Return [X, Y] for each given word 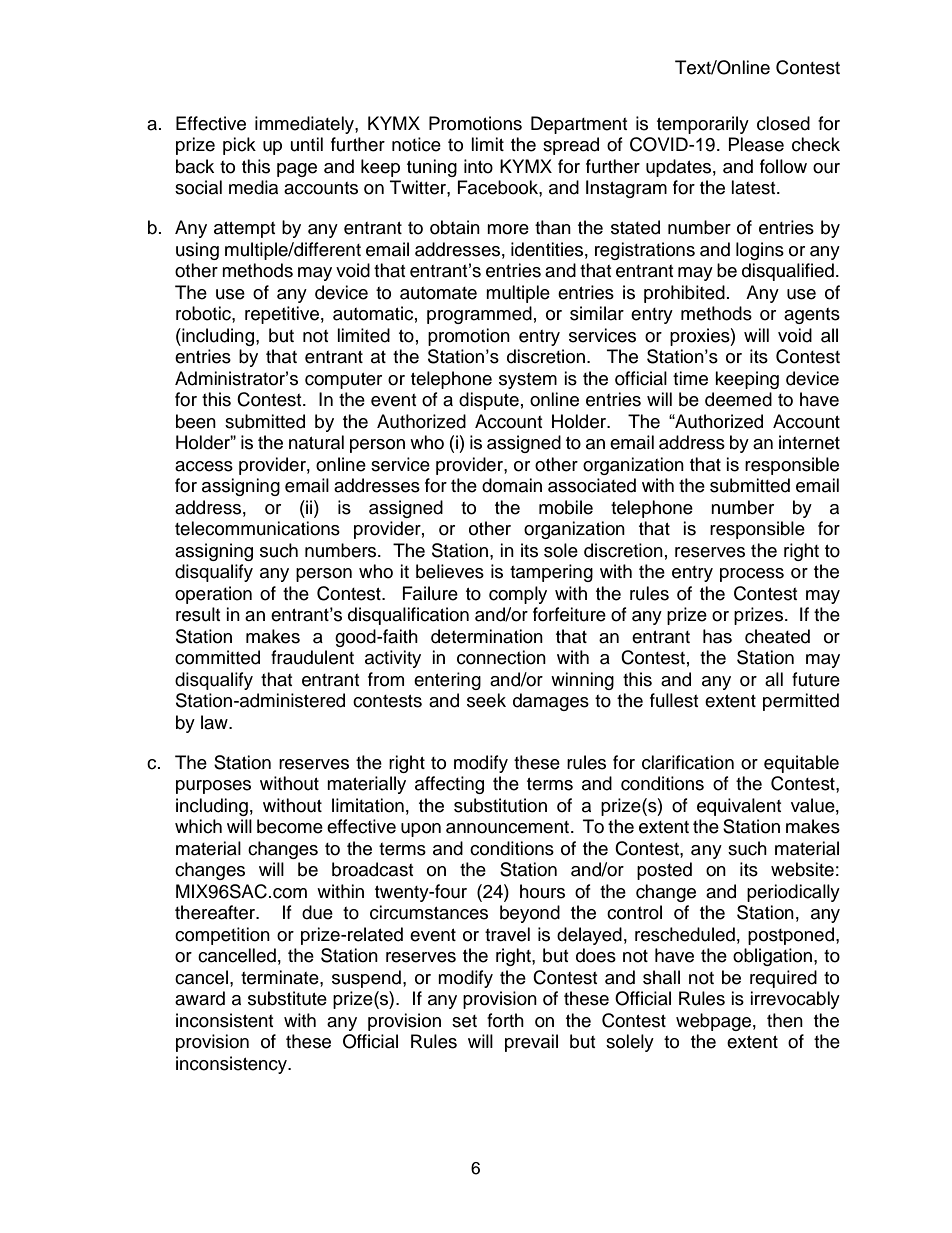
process [752, 575]
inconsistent [224, 1020]
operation [213, 595]
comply [518, 595]
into [478, 166]
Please [756, 144]
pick [239, 146]
